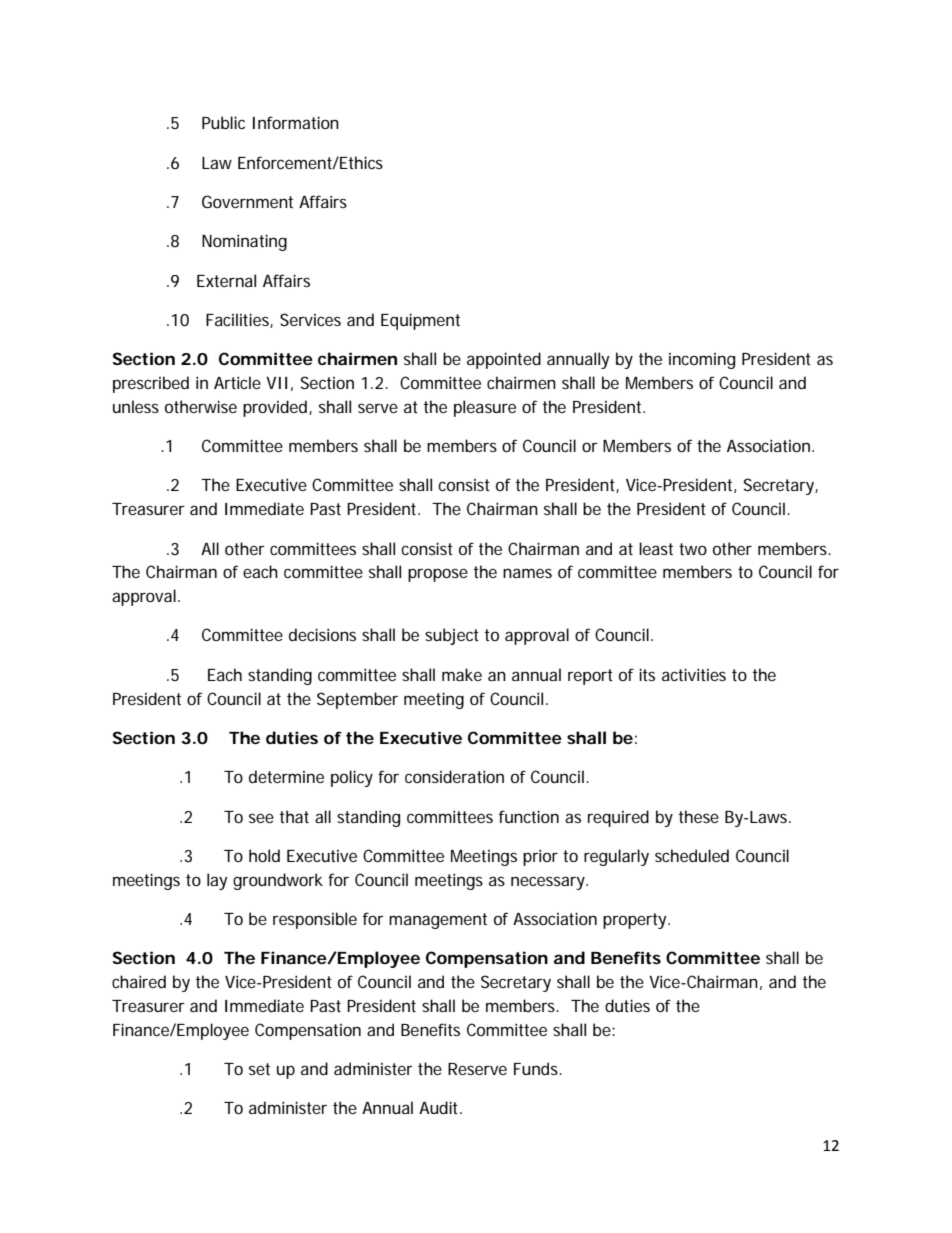 Image resolution: width=952 pixels, height=1233 pixels. What do you see at coordinates (438, 921) in the screenshot?
I see `management` at bounding box center [438, 921].
